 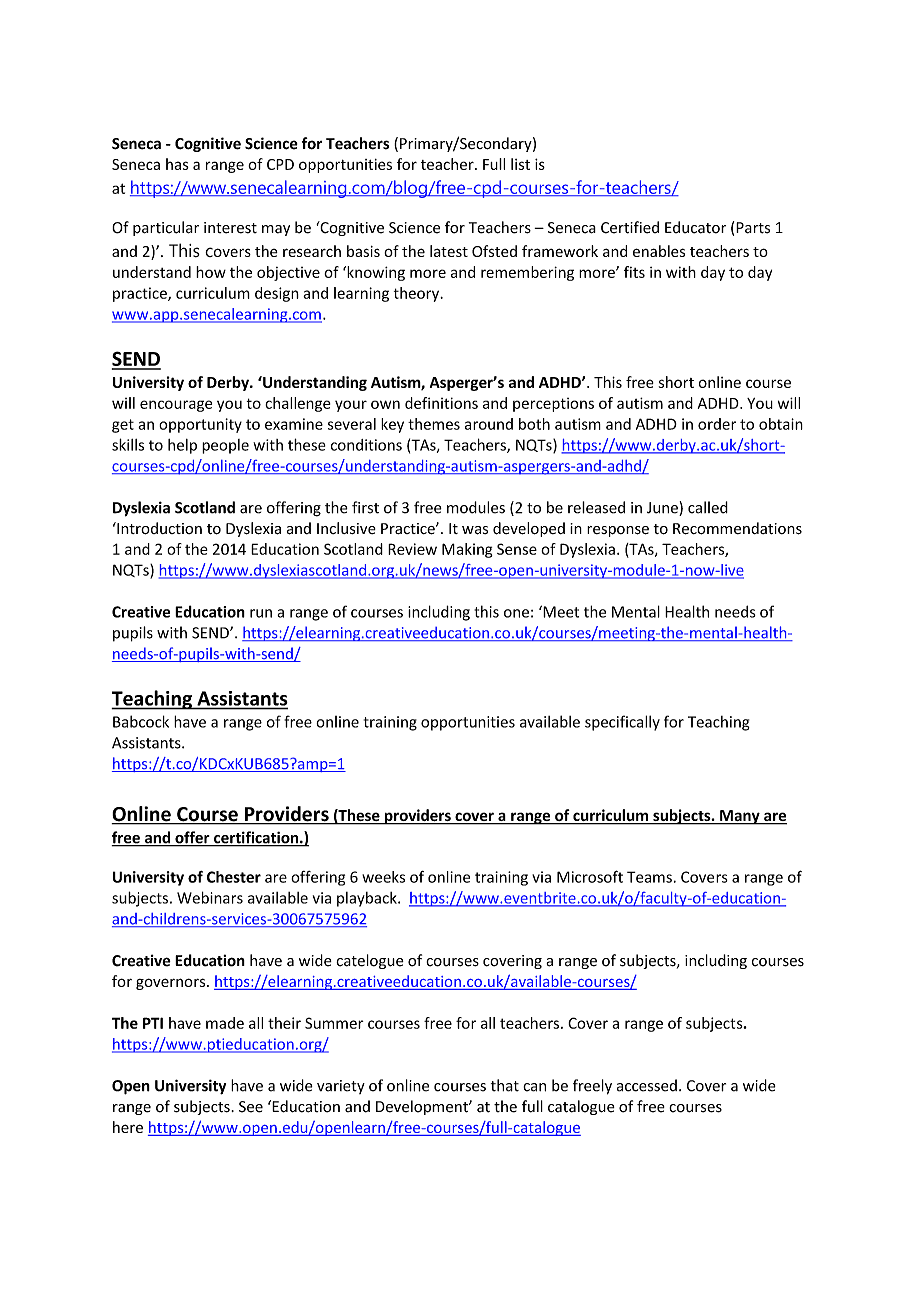 I want to click on Educator, so click(x=695, y=227).
